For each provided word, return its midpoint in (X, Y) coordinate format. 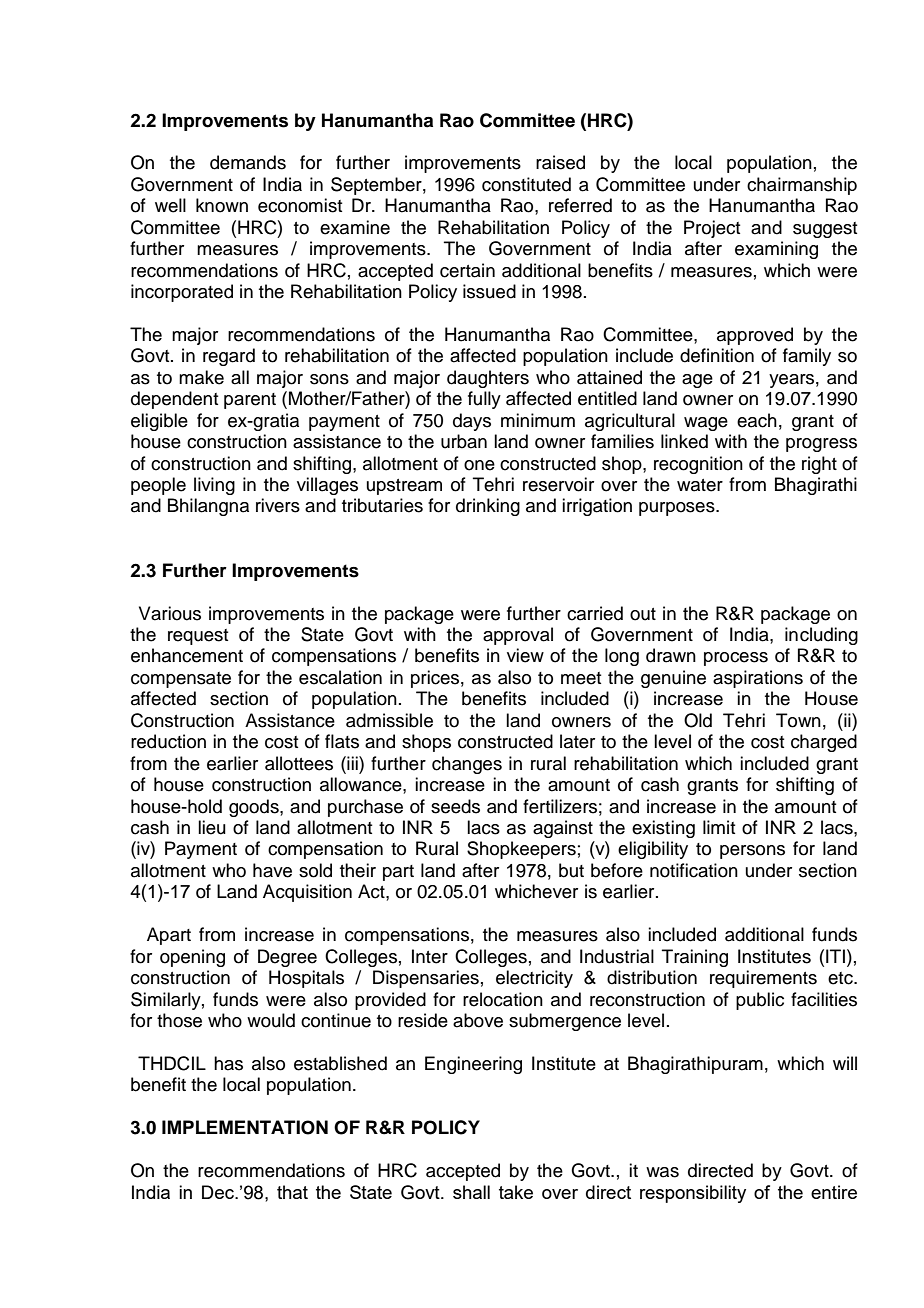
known (222, 205)
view (525, 655)
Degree (287, 958)
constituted (526, 184)
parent (250, 401)
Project (712, 229)
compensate (181, 680)
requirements (763, 979)
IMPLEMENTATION (245, 1127)
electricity (534, 979)
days (472, 422)
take (516, 1192)
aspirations (758, 679)
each (757, 420)
